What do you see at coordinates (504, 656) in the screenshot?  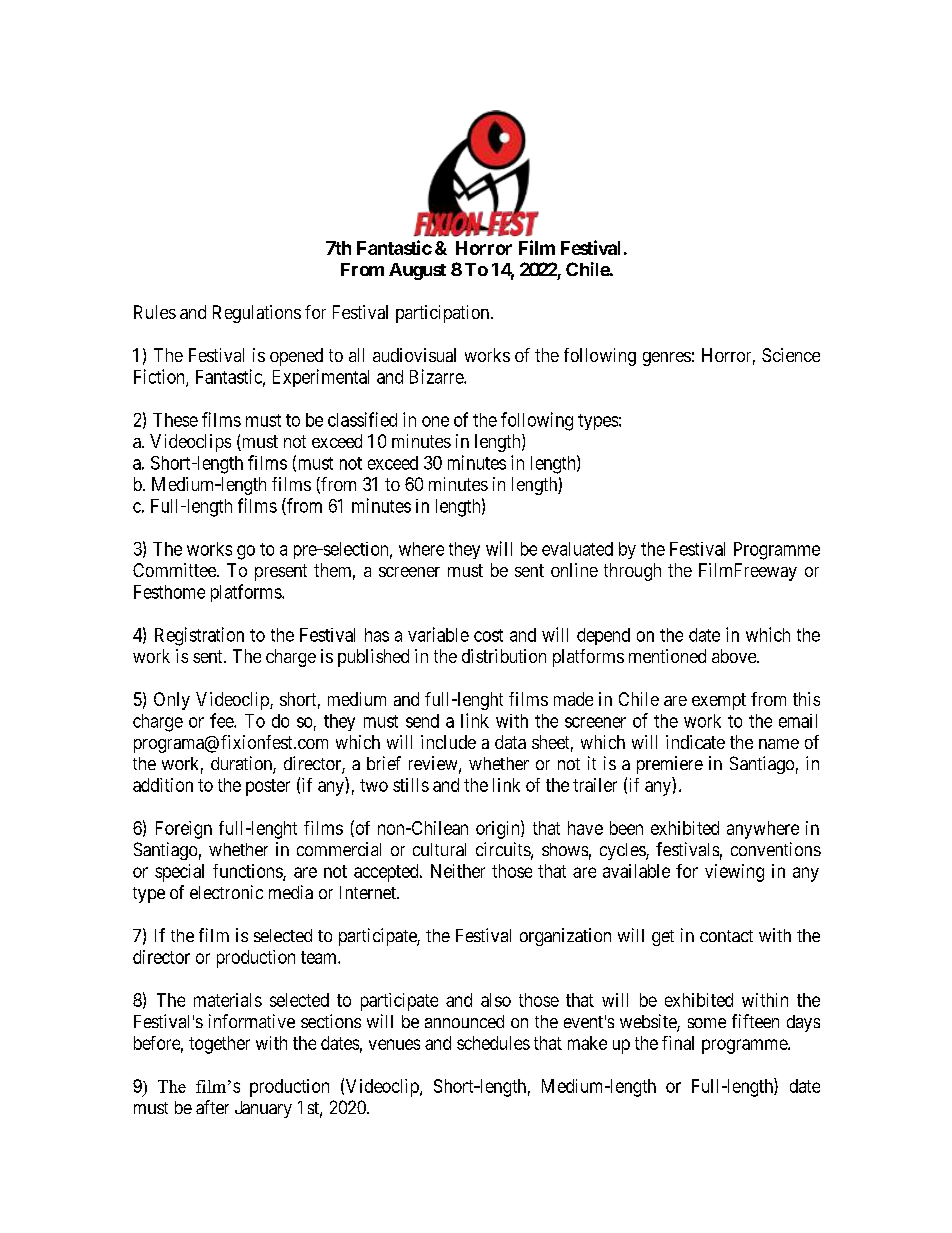 I see `distribution` at bounding box center [504, 656].
